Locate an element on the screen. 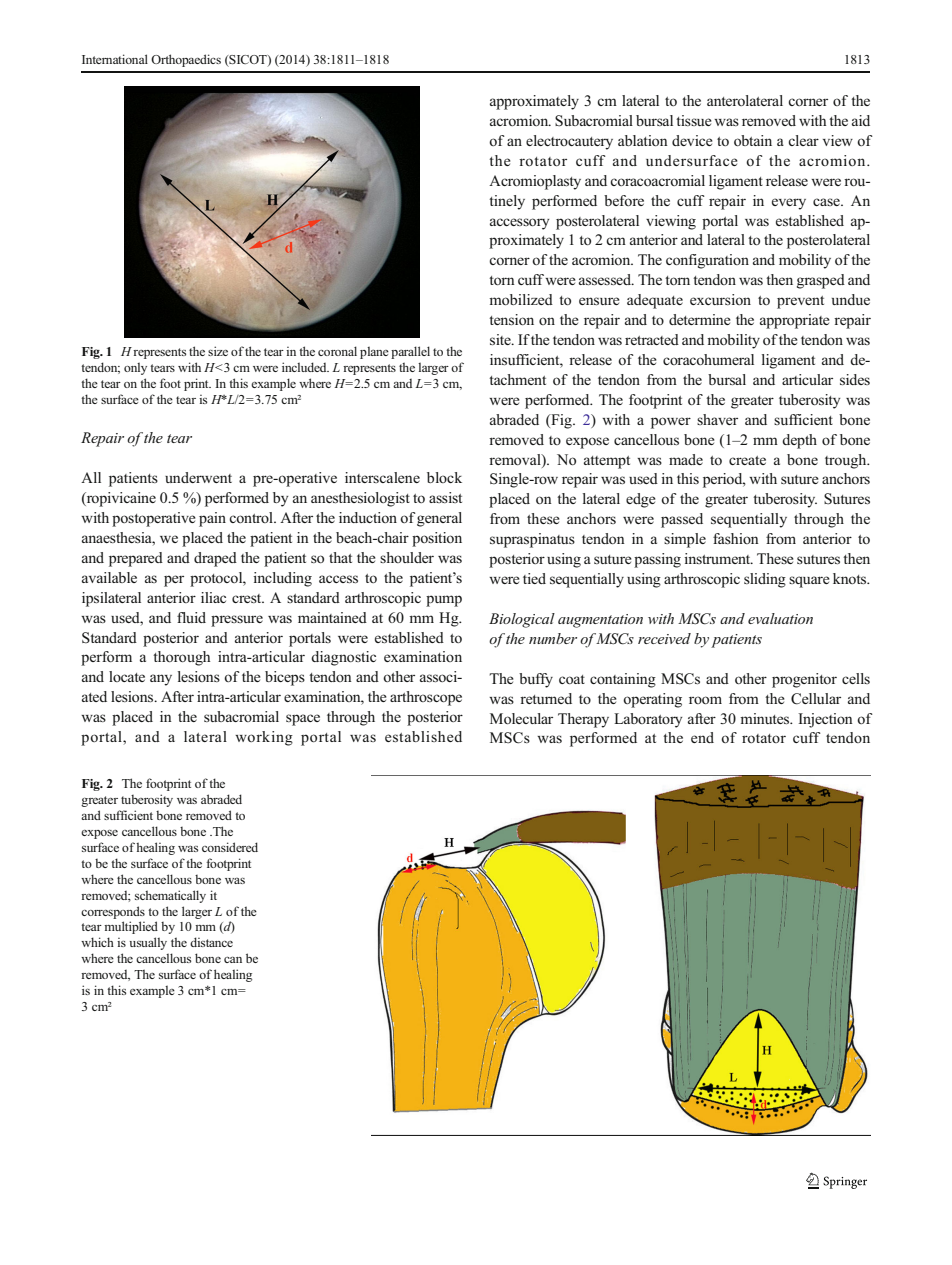  ablation is located at coordinates (643, 140).
